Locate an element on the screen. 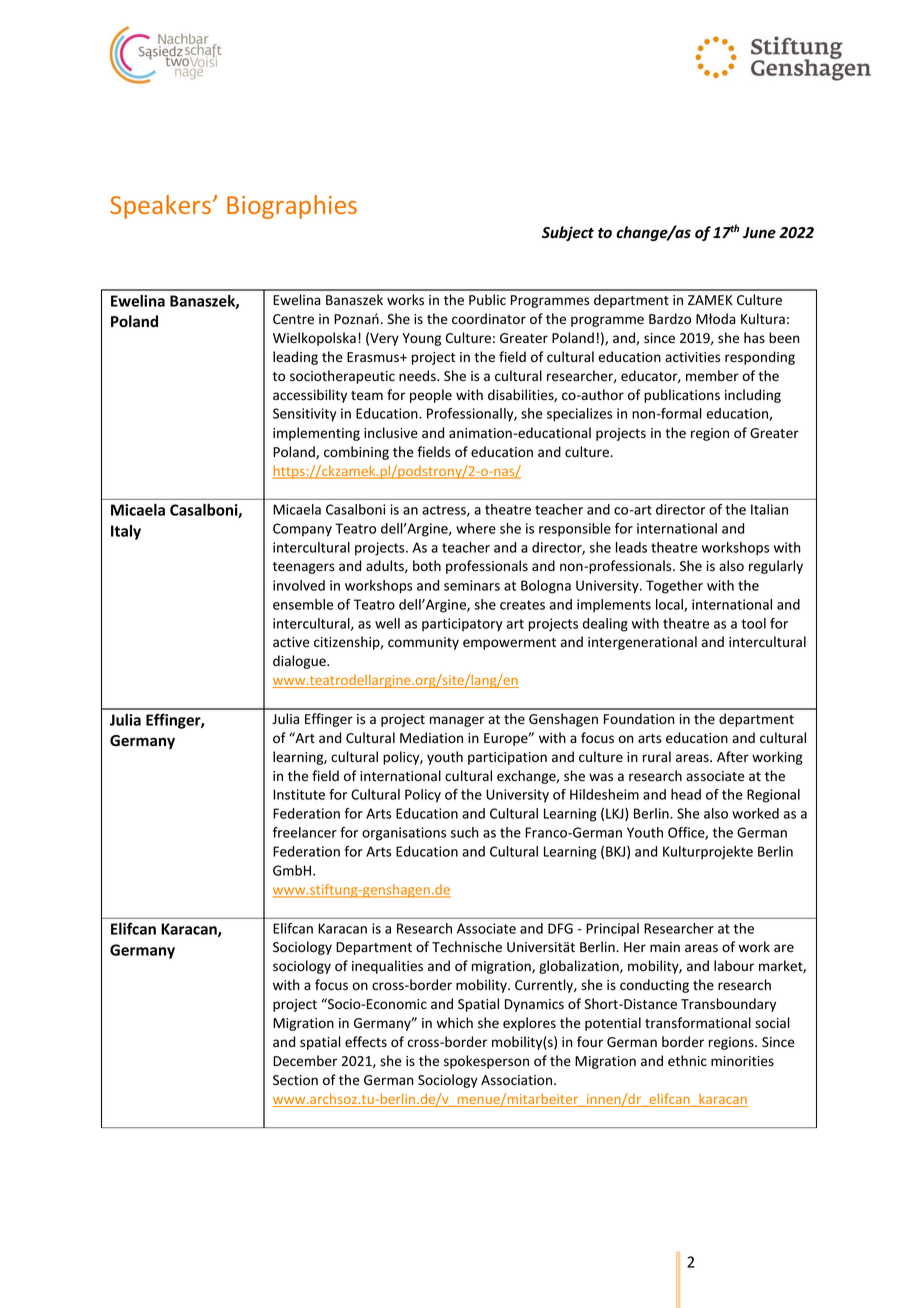 The height and width of the screenshot is (1308, 924). spokesperson is located at coordinates (486, 1062).
